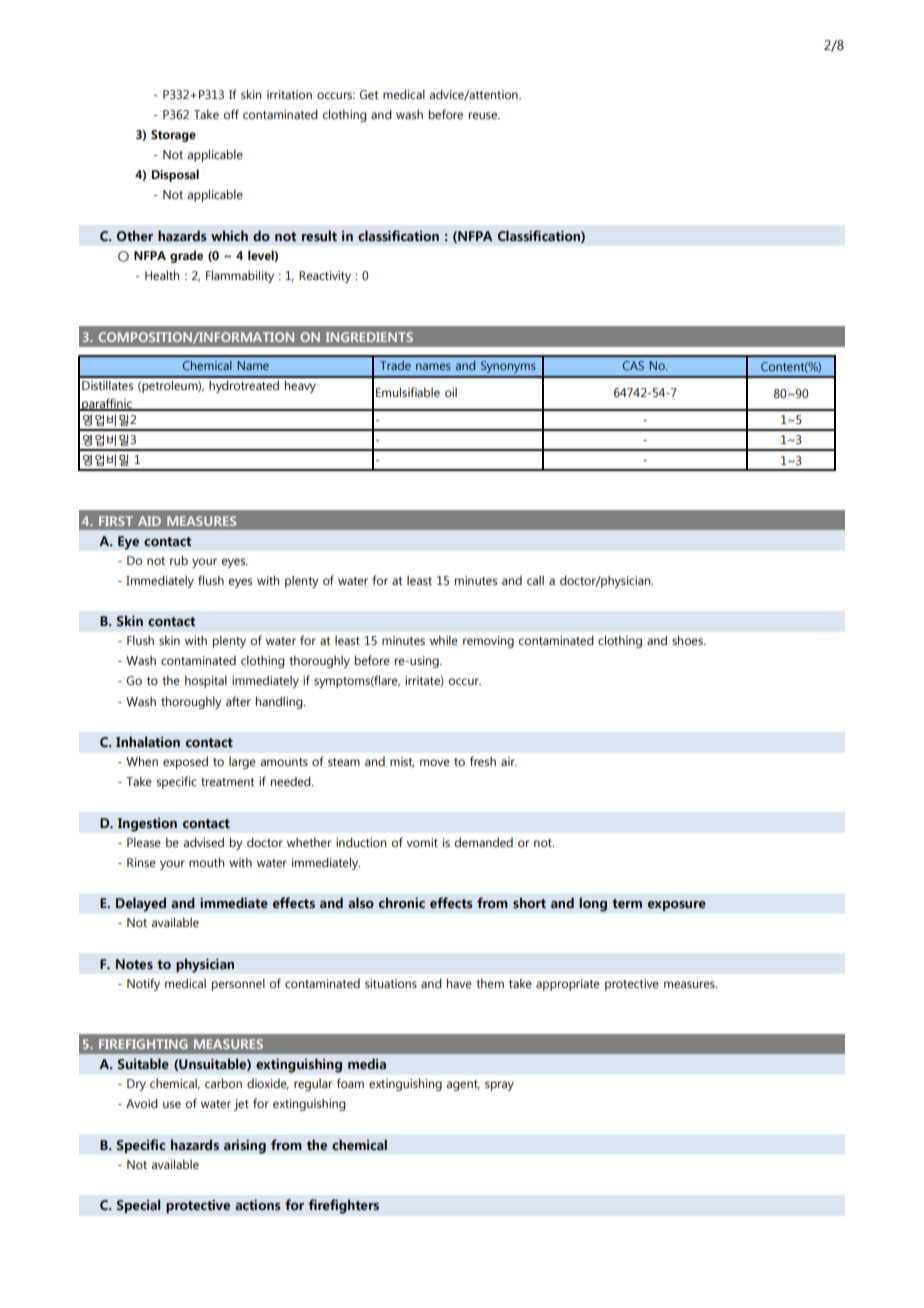 This screenshot has width=924, height=1308. Describe the element at coordinates (633, 365) in the screenshot. I see `CAS` at that location.
